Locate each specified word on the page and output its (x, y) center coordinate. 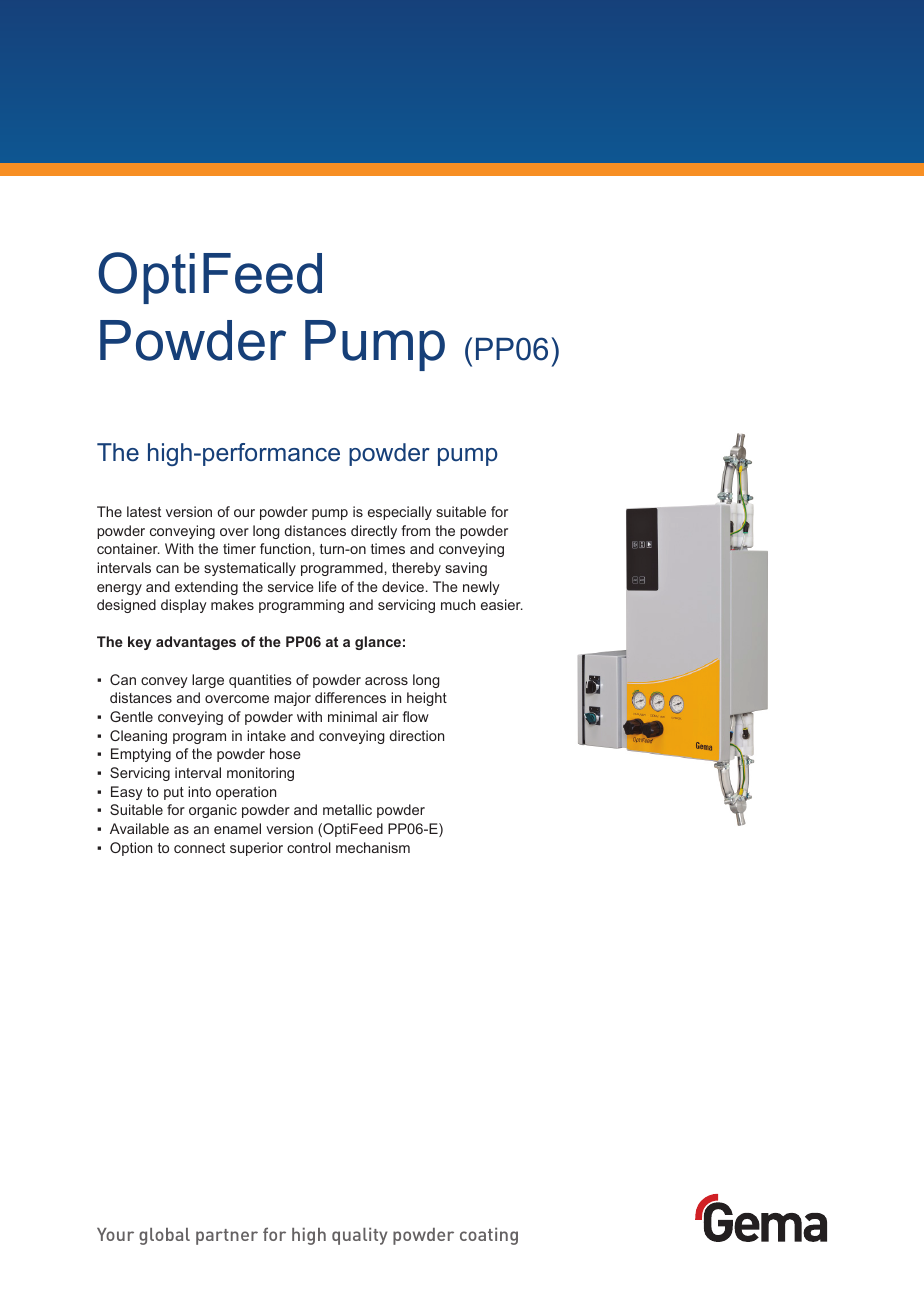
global (164, 1236)
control (309, 847)
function (285, 548)
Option (131, 849)
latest (144, 511)
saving (466, 569)
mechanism (373, 847)
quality (359, 1236)
